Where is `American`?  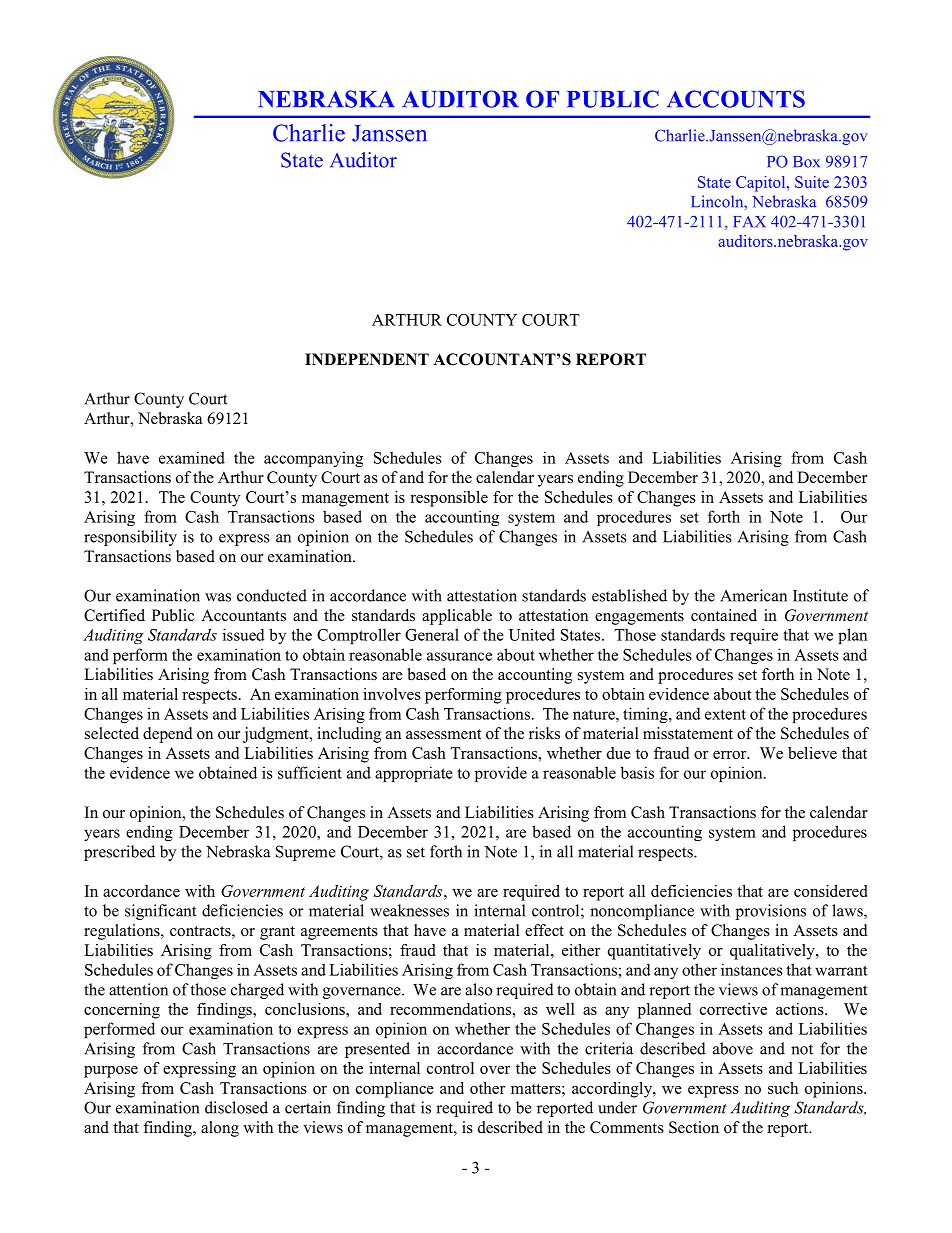 American is located at coordinates (753, 595).
